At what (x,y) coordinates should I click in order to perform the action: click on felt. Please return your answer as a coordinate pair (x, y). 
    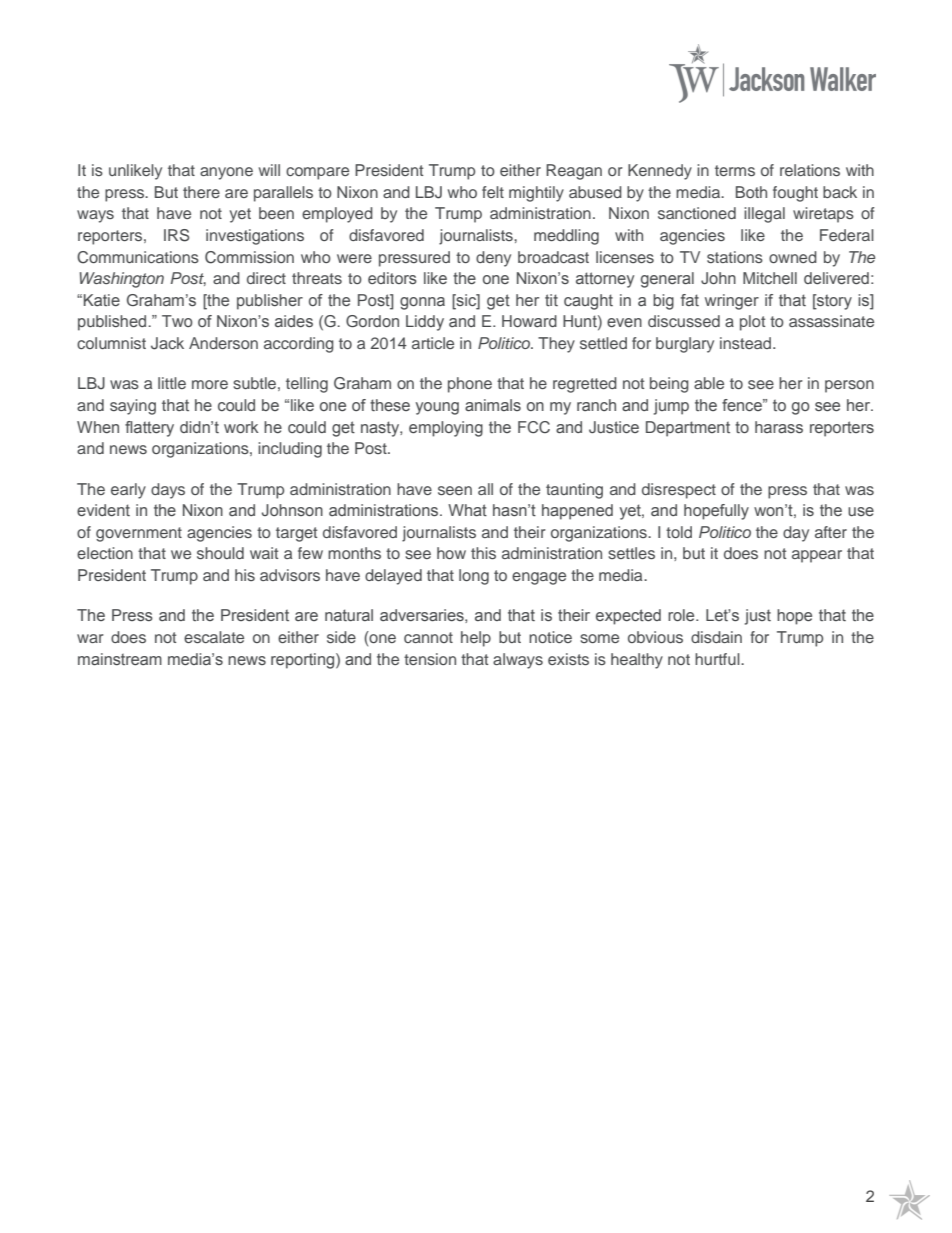
    Looking at the image, I should click on (493, 192).
